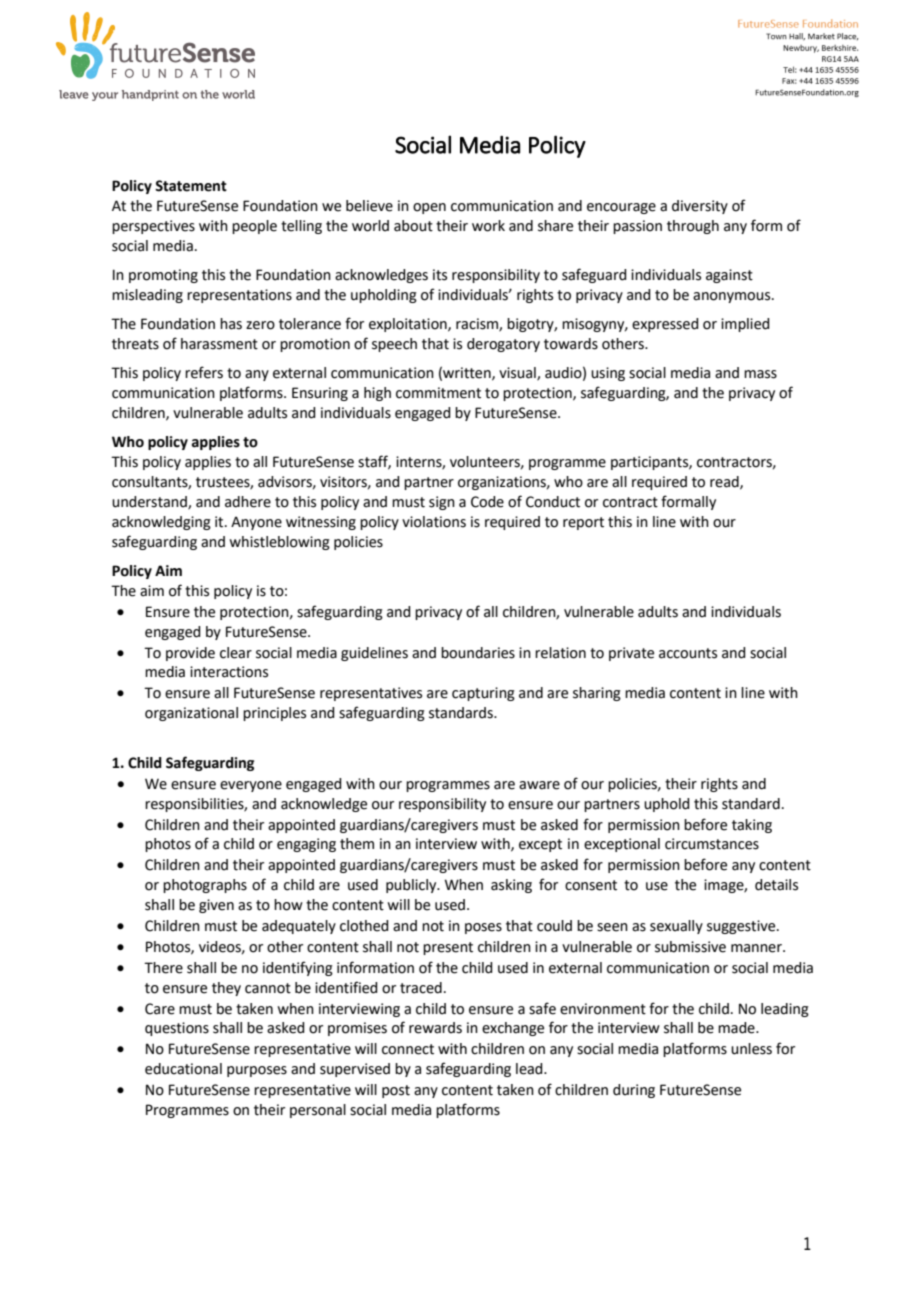 The image size is (924, 1308). I want to click on circumstances, so click(712, 844).
